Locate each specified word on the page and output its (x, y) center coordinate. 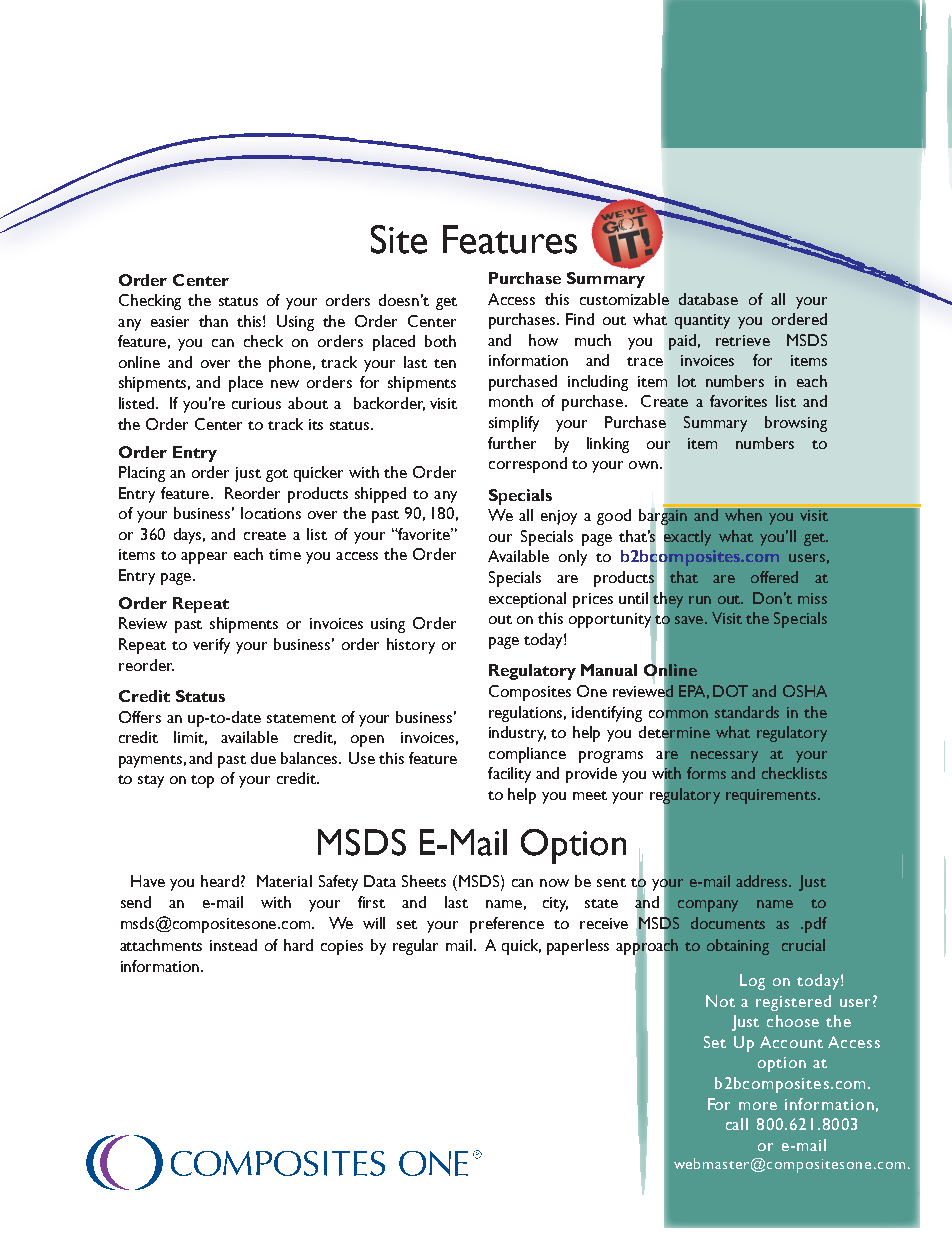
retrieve (743, 340)
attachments (161, 945)
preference (507, 925)
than (213, 321)
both (440, 341)
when (743, 514)
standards (747, 712)
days (189, 536)
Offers (140, 717)
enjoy (559, 517)
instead (233, 945)
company (708, 906)
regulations (527, 714)
